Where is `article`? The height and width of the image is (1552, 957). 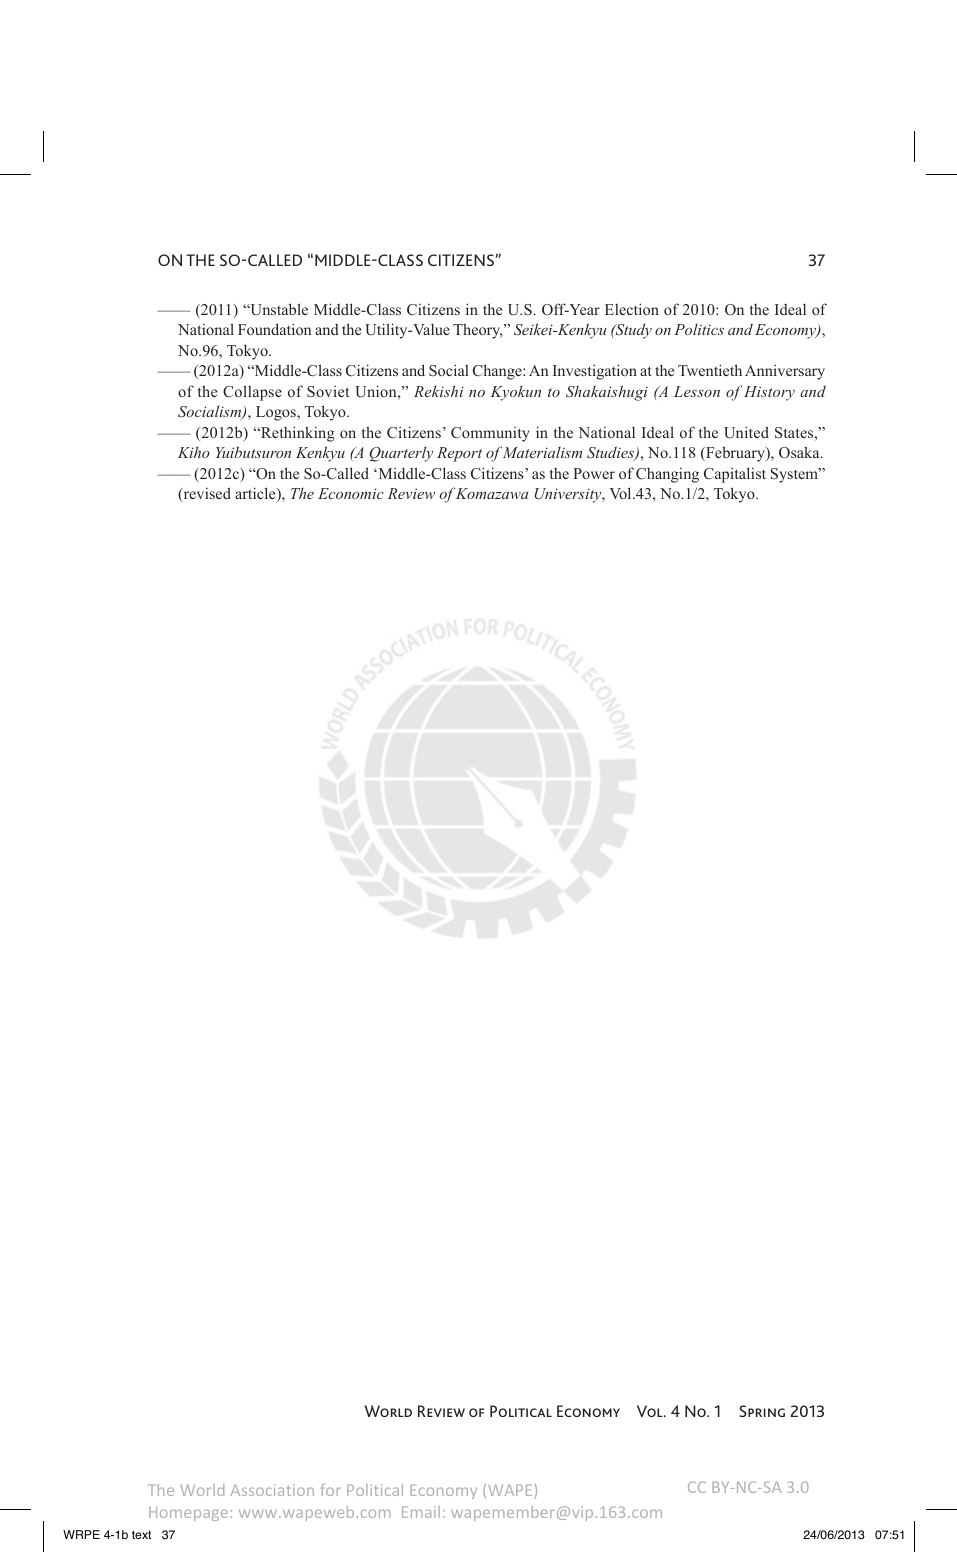 article is located at coordinates (256, 494).
